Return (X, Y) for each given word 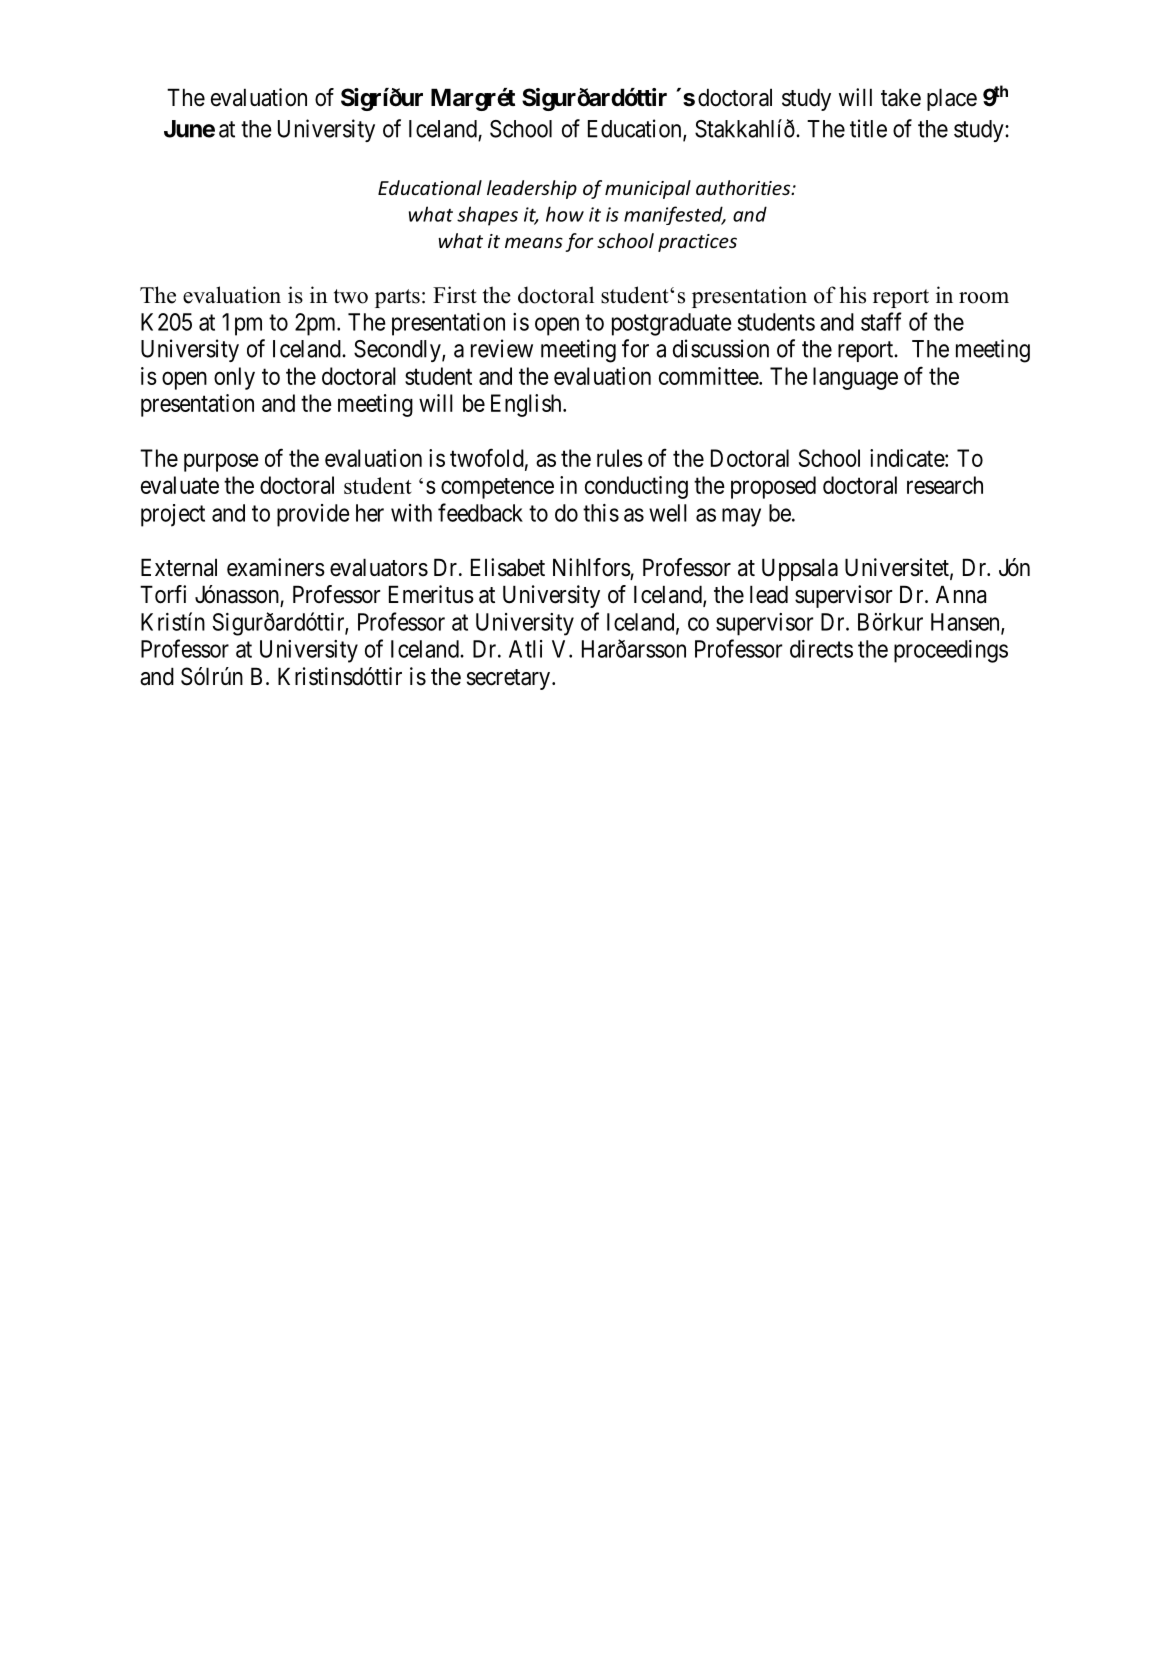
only (234, 378)
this (601, 513)
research (945, 485)
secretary (510, 679)
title (868, 128)
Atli (525, 649)
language (855, 378)
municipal (648, 189)
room (984, 298)
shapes (487, 216)
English (527, 405)
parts (397, 298)
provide (313, 515)
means (534, 242)
